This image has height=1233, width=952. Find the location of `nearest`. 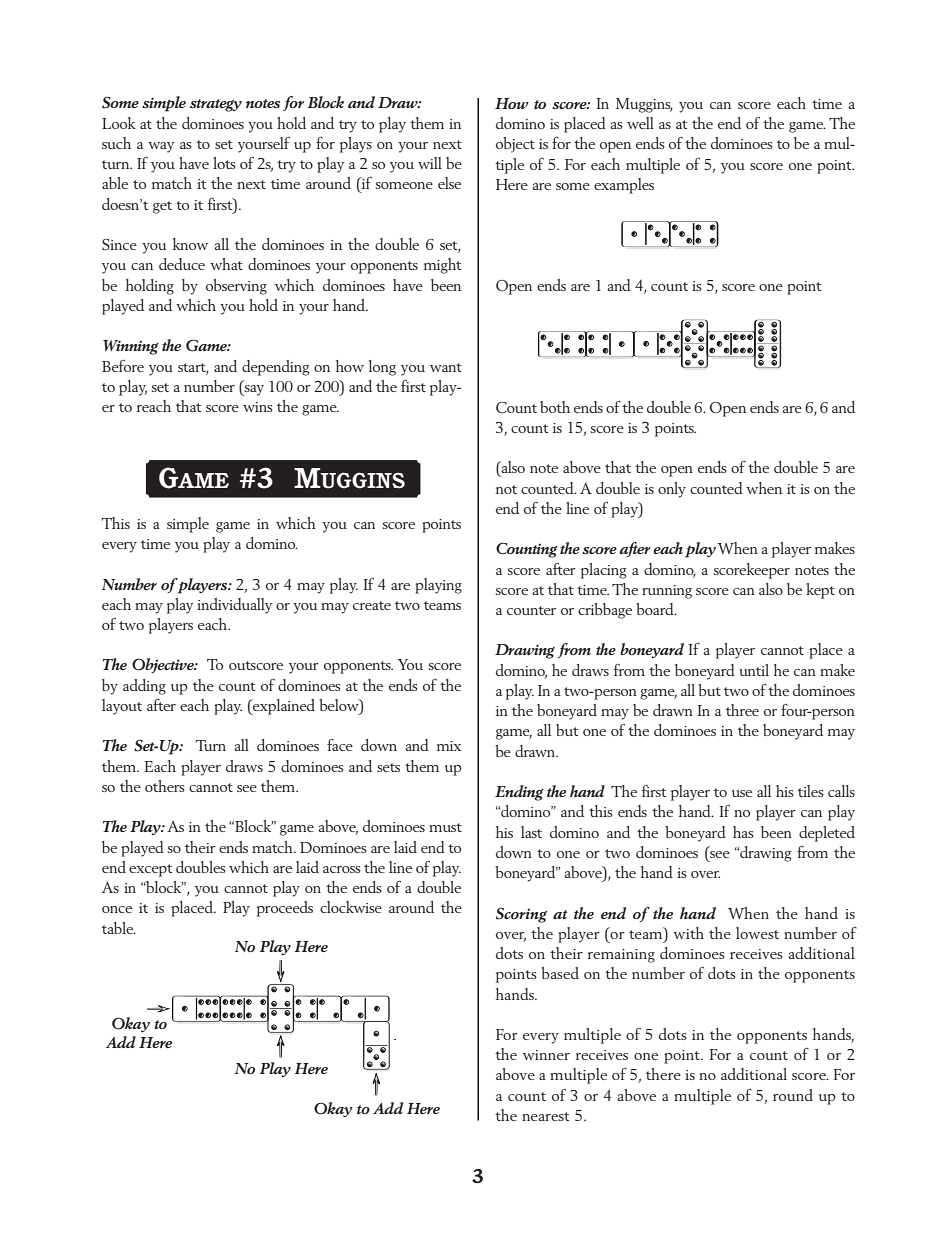

nearest is located at coordinates (546, 1116).
